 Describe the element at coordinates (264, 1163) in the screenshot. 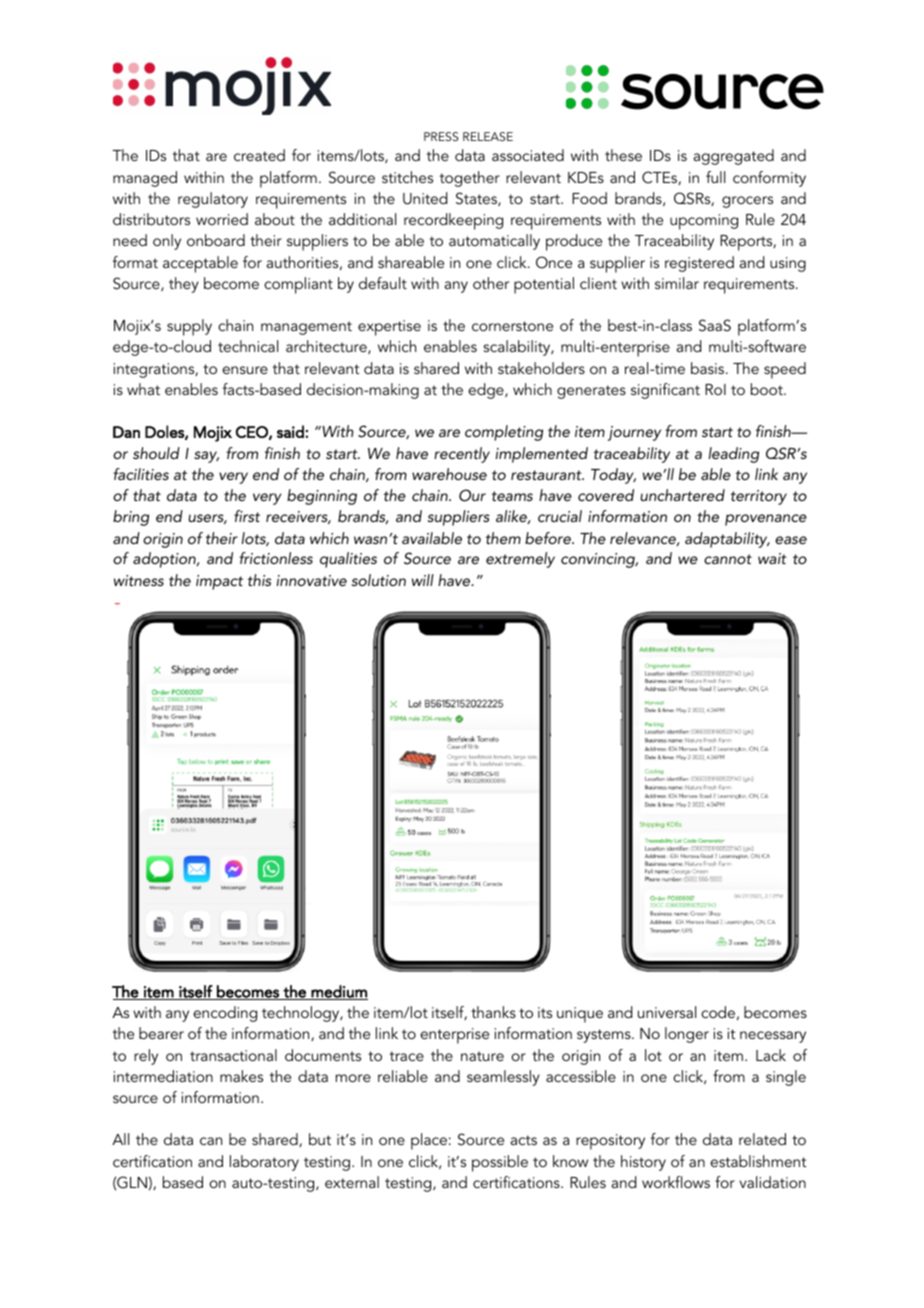

I see `laboratory` at that location.
